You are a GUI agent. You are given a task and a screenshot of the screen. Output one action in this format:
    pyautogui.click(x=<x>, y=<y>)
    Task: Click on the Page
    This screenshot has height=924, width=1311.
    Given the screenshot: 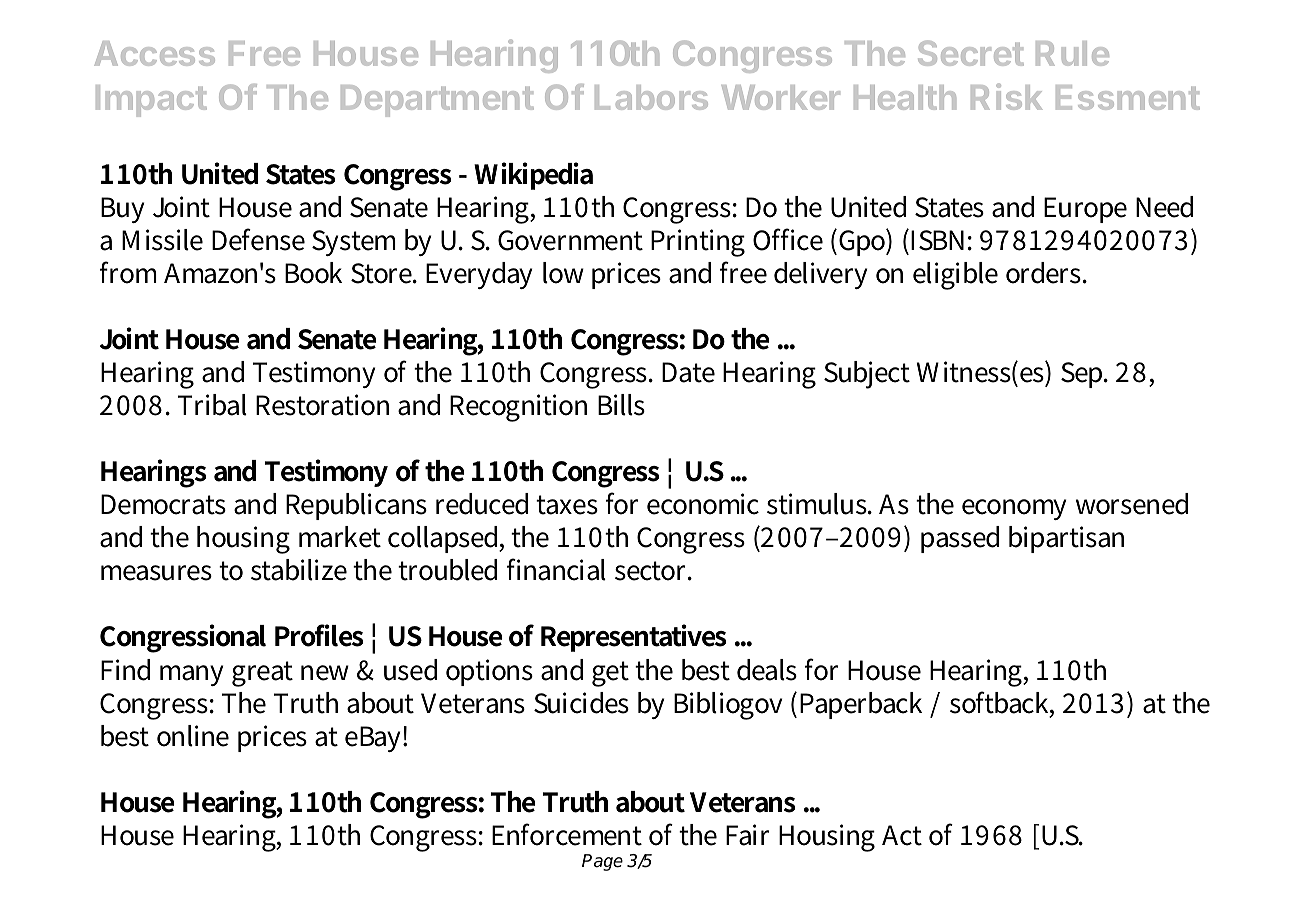 What is the action you would take?
    pyautogui.click(x=602, y=862)
